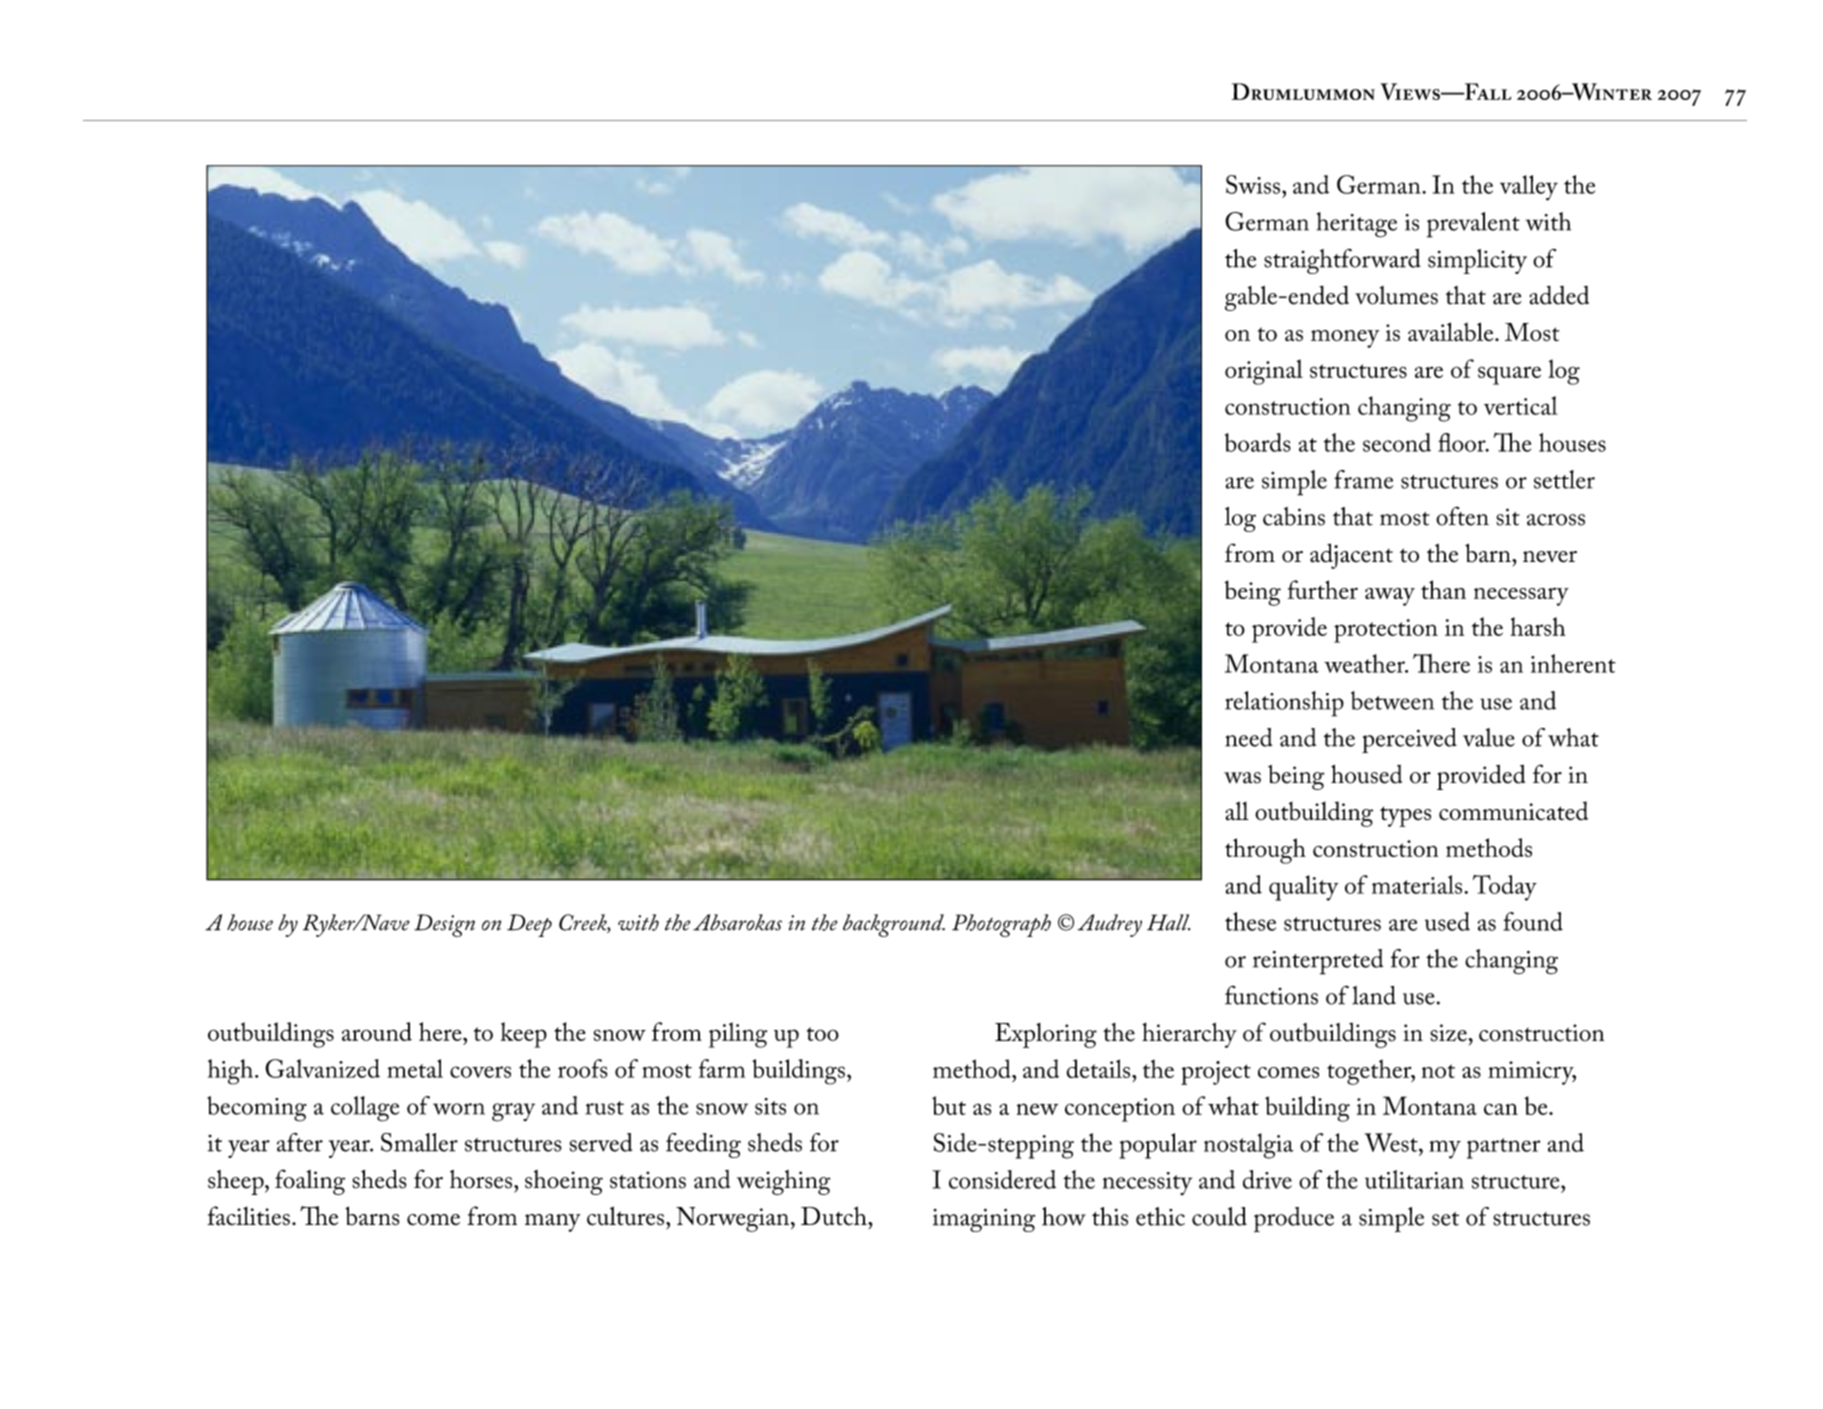 This document has width=1823, height=1409. I want to click on adjacent, so click(1351, 556).
